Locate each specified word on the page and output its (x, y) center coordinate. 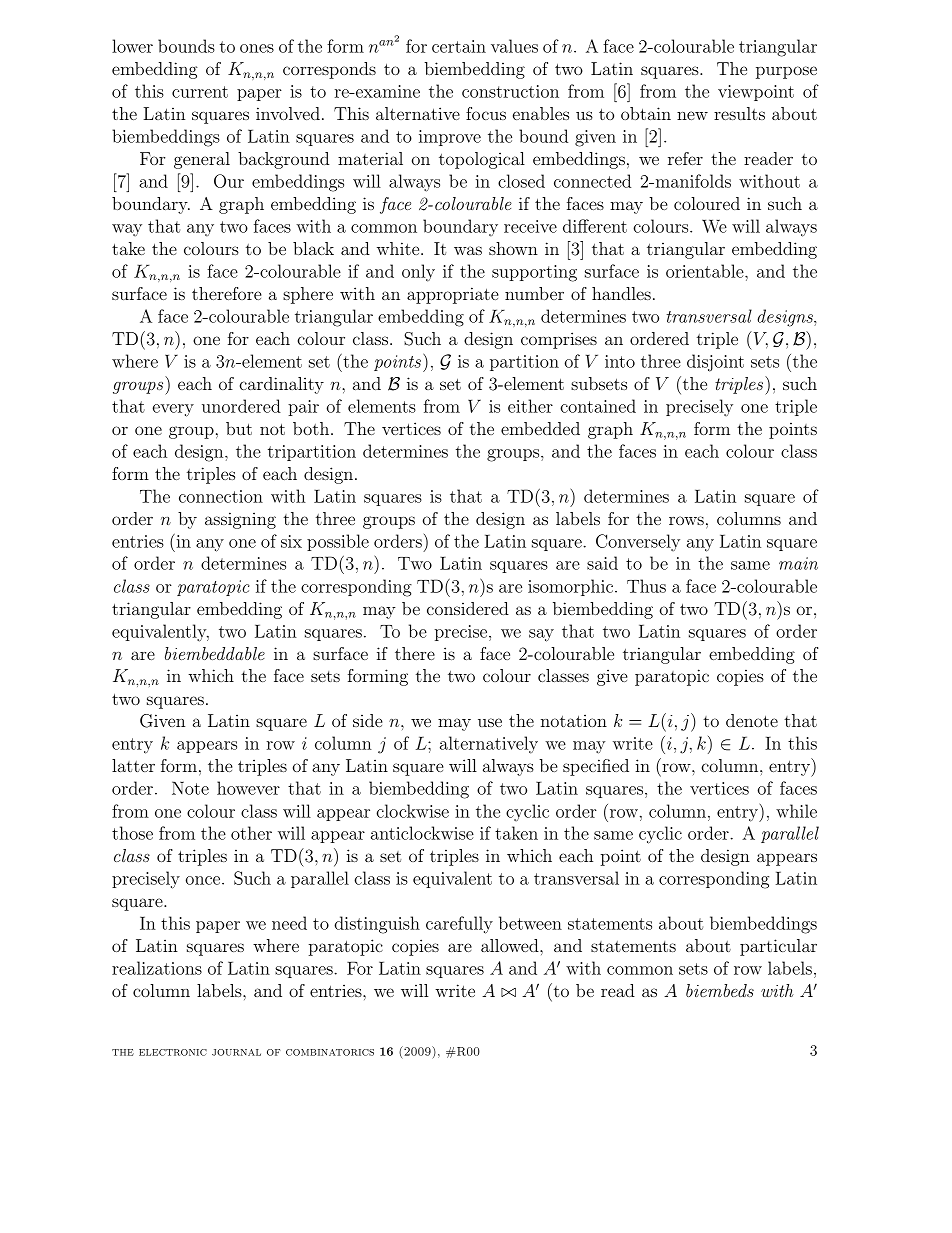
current (200, 92)
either (530, 406)
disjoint (715, 363)
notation (574, 720)
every (173, 410)
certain (459, 46)
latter (133, 765)
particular (778, 947)
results (739, 113)
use (490, 722)
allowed (511, 945)
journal (236, 1052)
